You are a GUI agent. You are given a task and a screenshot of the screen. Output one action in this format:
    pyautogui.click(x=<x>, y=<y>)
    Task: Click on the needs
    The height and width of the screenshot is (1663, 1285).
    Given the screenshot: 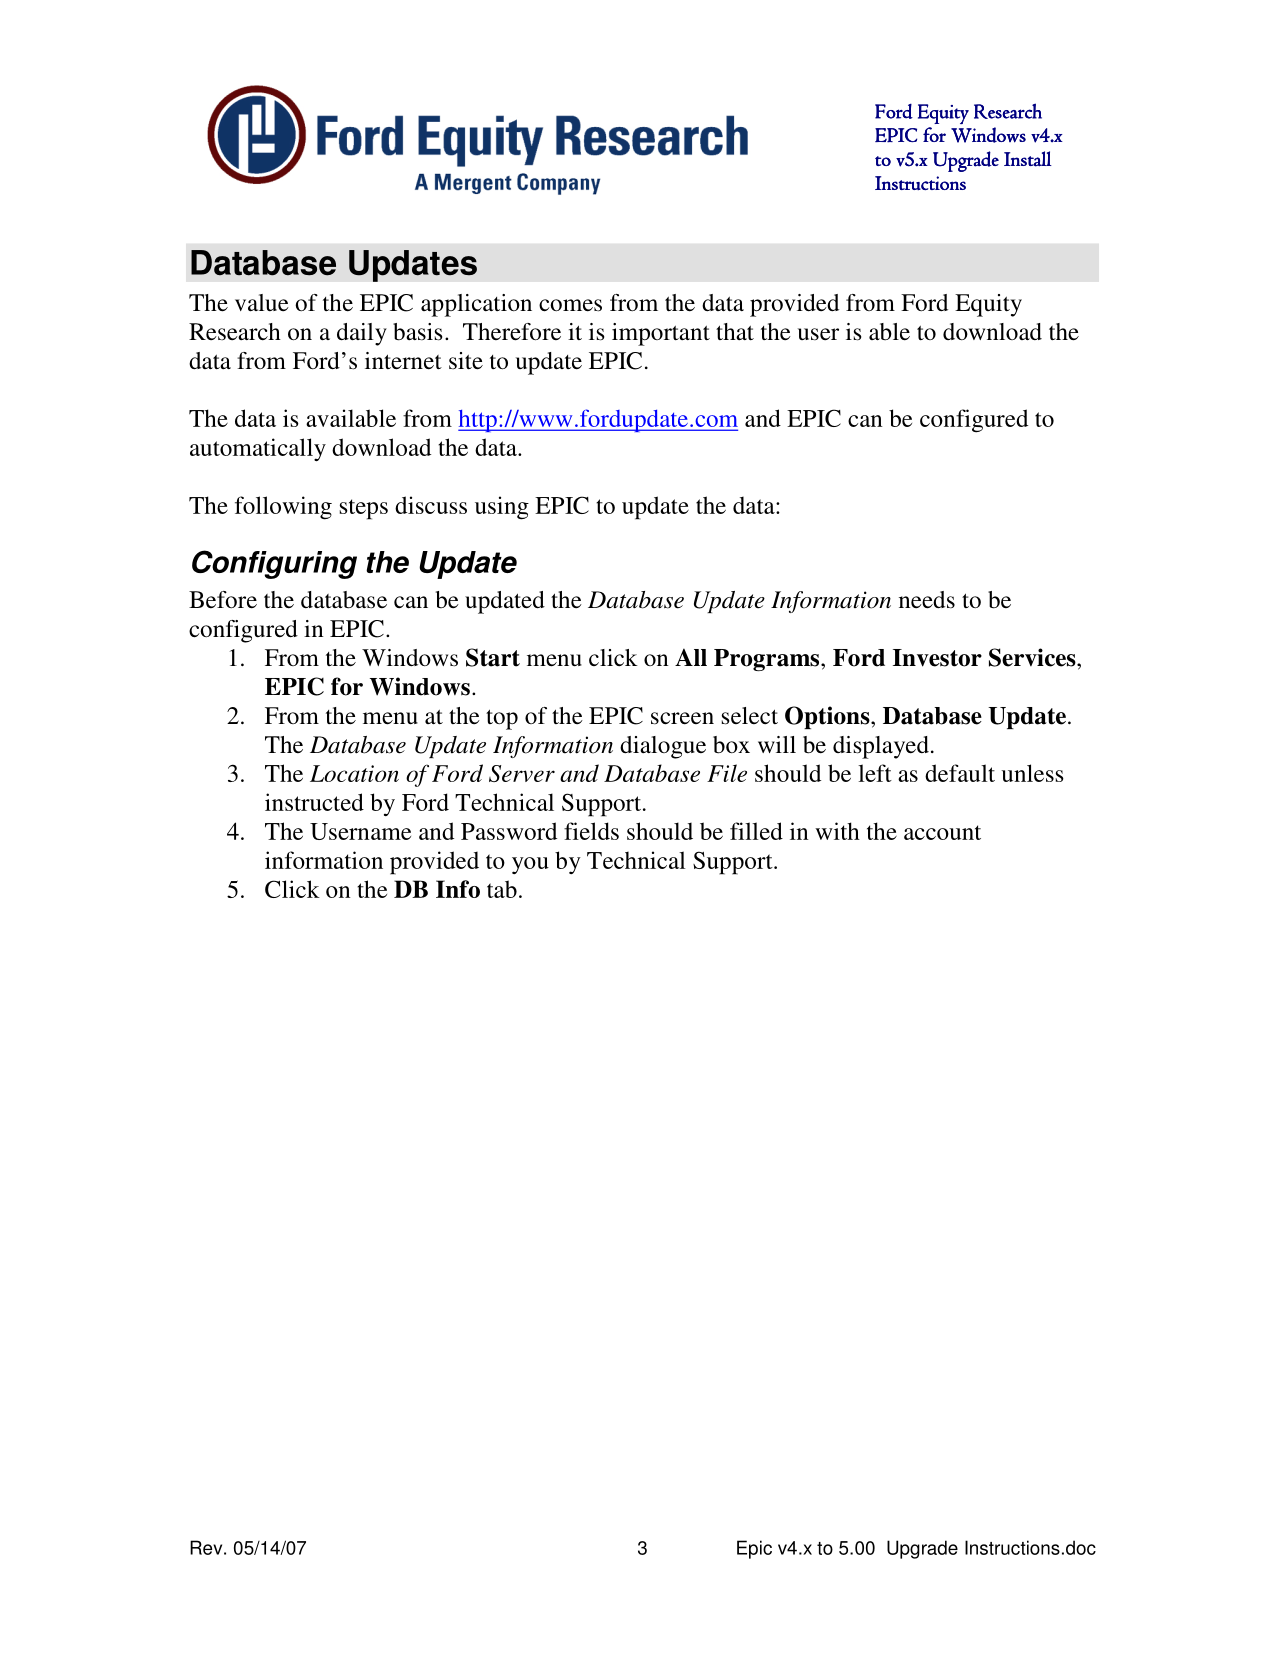 What is the action you would take?
    pyautogui.click(x=927, y=600)
